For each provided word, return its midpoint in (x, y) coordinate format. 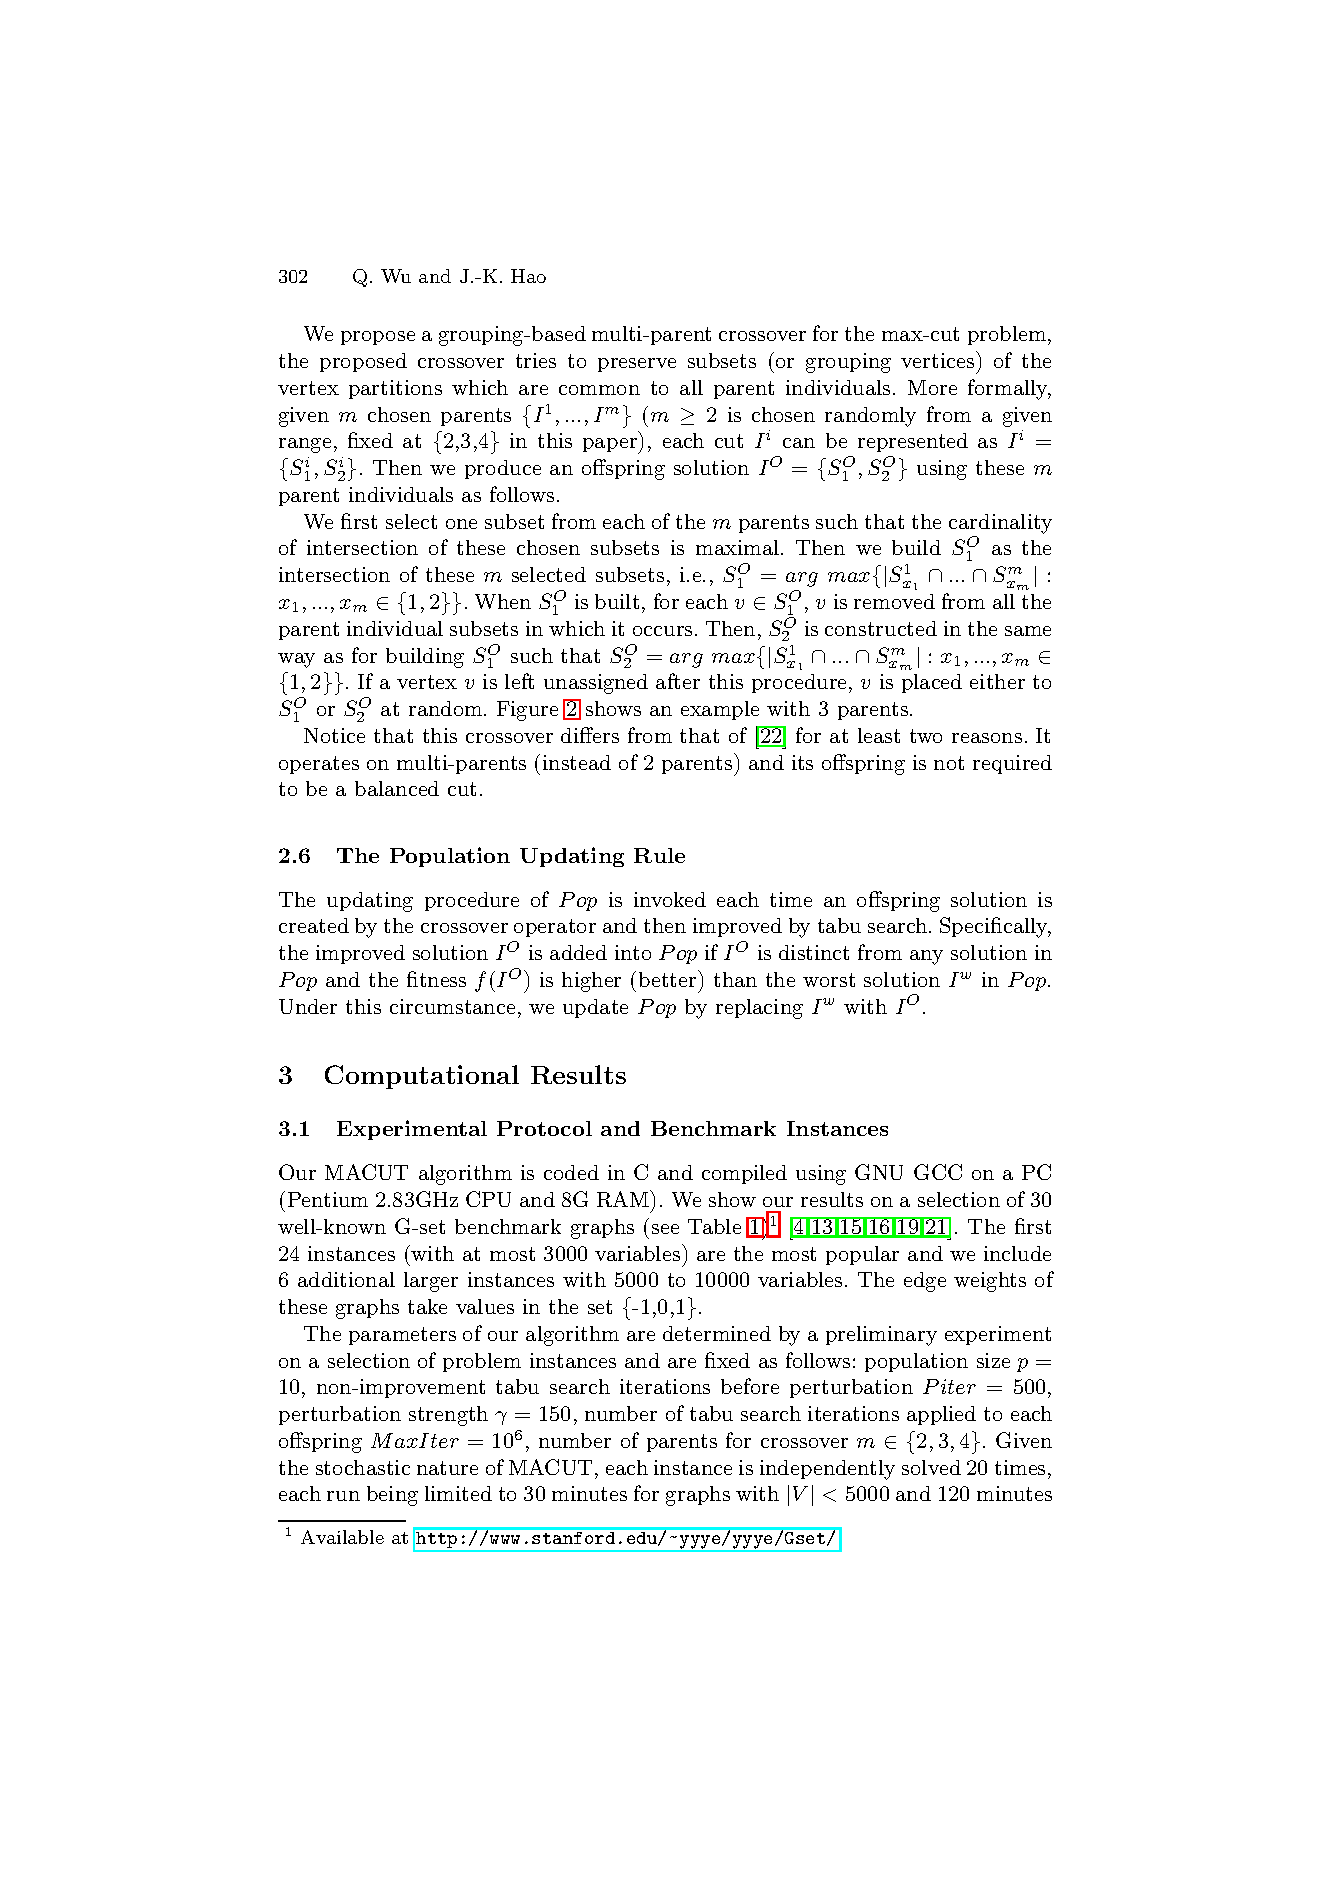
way (296, 660)
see (665, 1229)
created (314, 925)
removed (894, 601)
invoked (670, 899)
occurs (662, 631)
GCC (938, 1172)
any (926, 957)
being (392, 1496)
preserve (637, 365)
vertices (939, 359)
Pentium (328, 1199)
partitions (395, 389)
